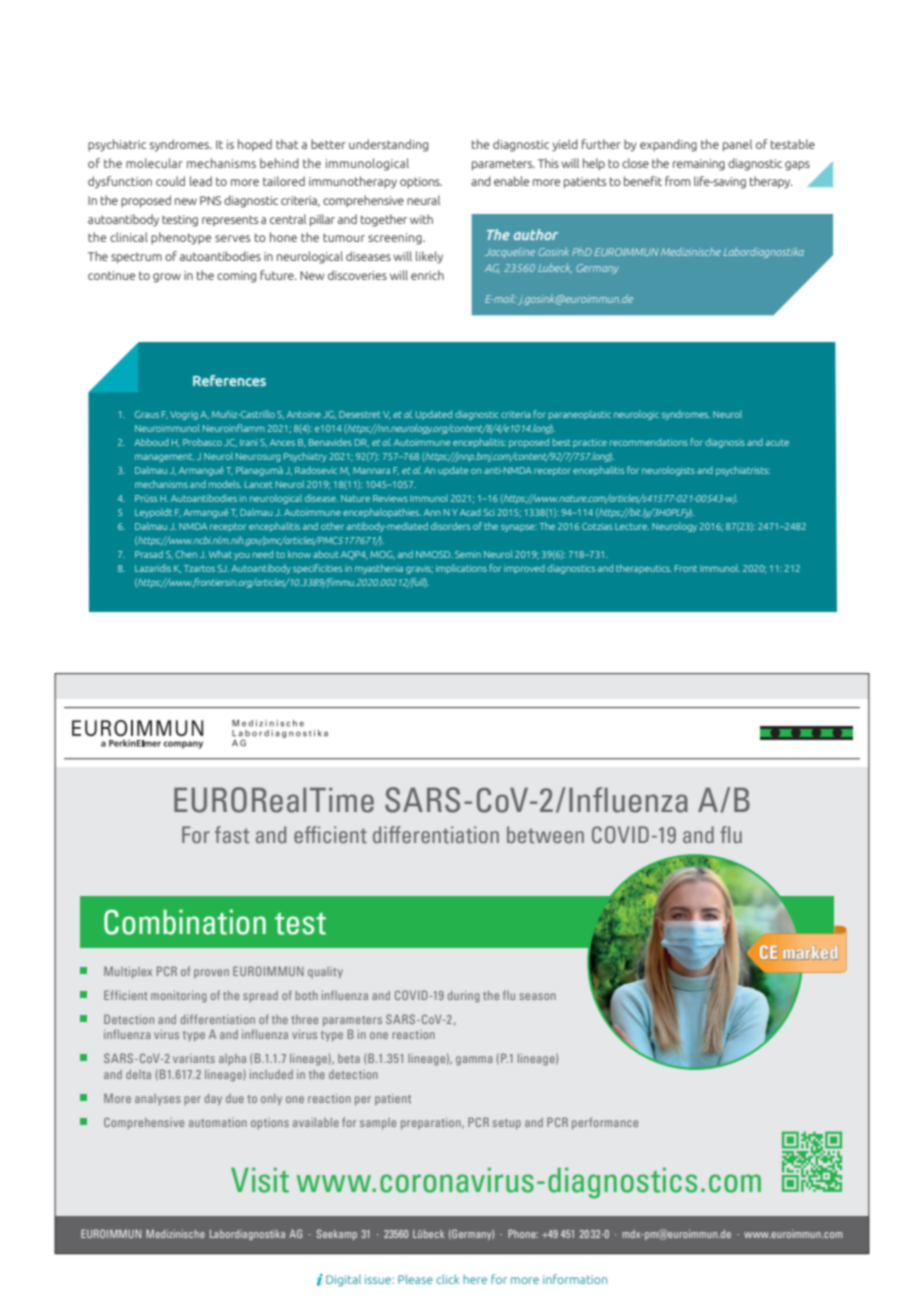 This image has height=1308, width=924. What do you see at coordinates (186, 554) in the image?
I see `Chen` at bounding box center [186, 554].
